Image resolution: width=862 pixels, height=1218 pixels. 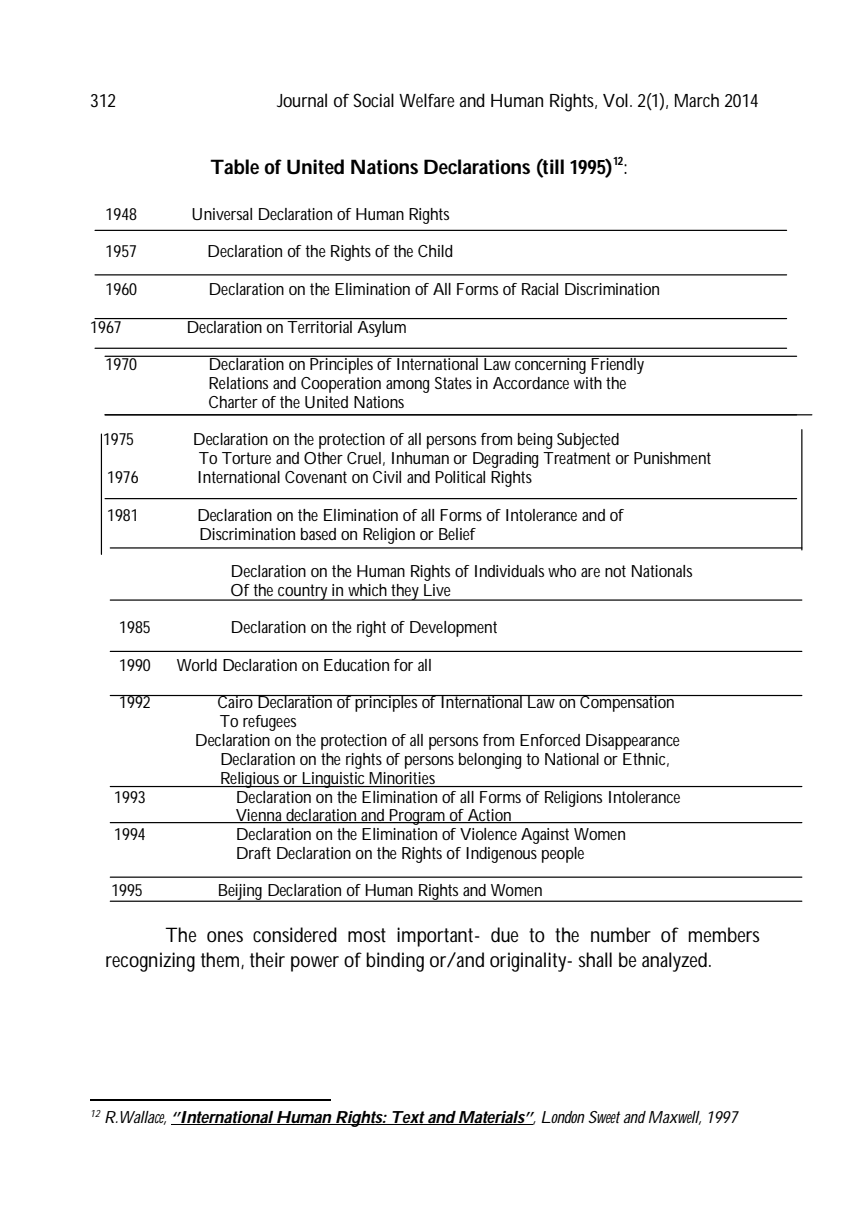 What do you see at coordinates (267, 959) in the screenshot?
I see `their` at bounding box center [267, 959].
